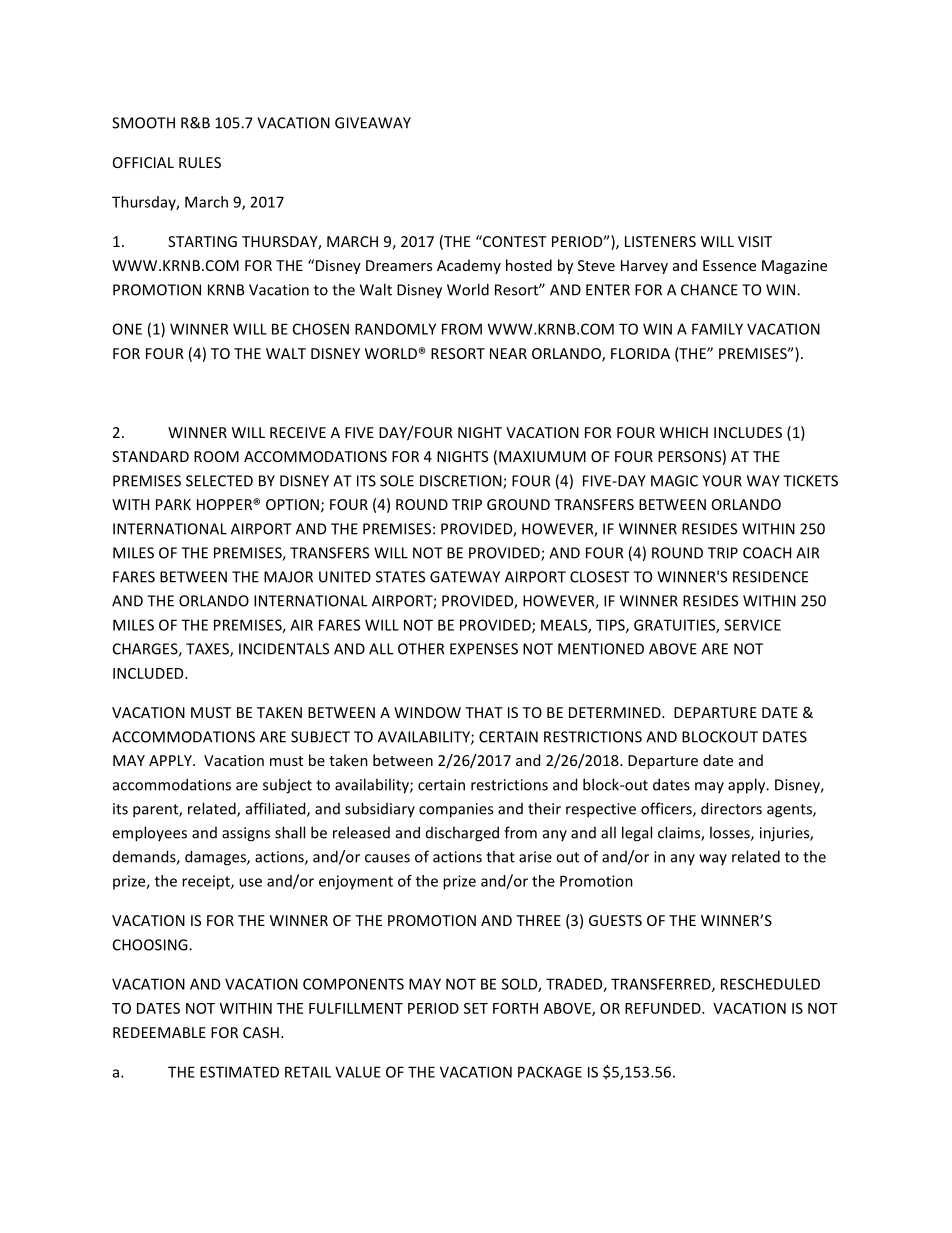 Image resolution: width=952 pixels, height=1233 pixels. What do you see at coordinates (373, 123) in the screenshot?
I see `GIVEAWAY` at bounding box center [373, 123].
